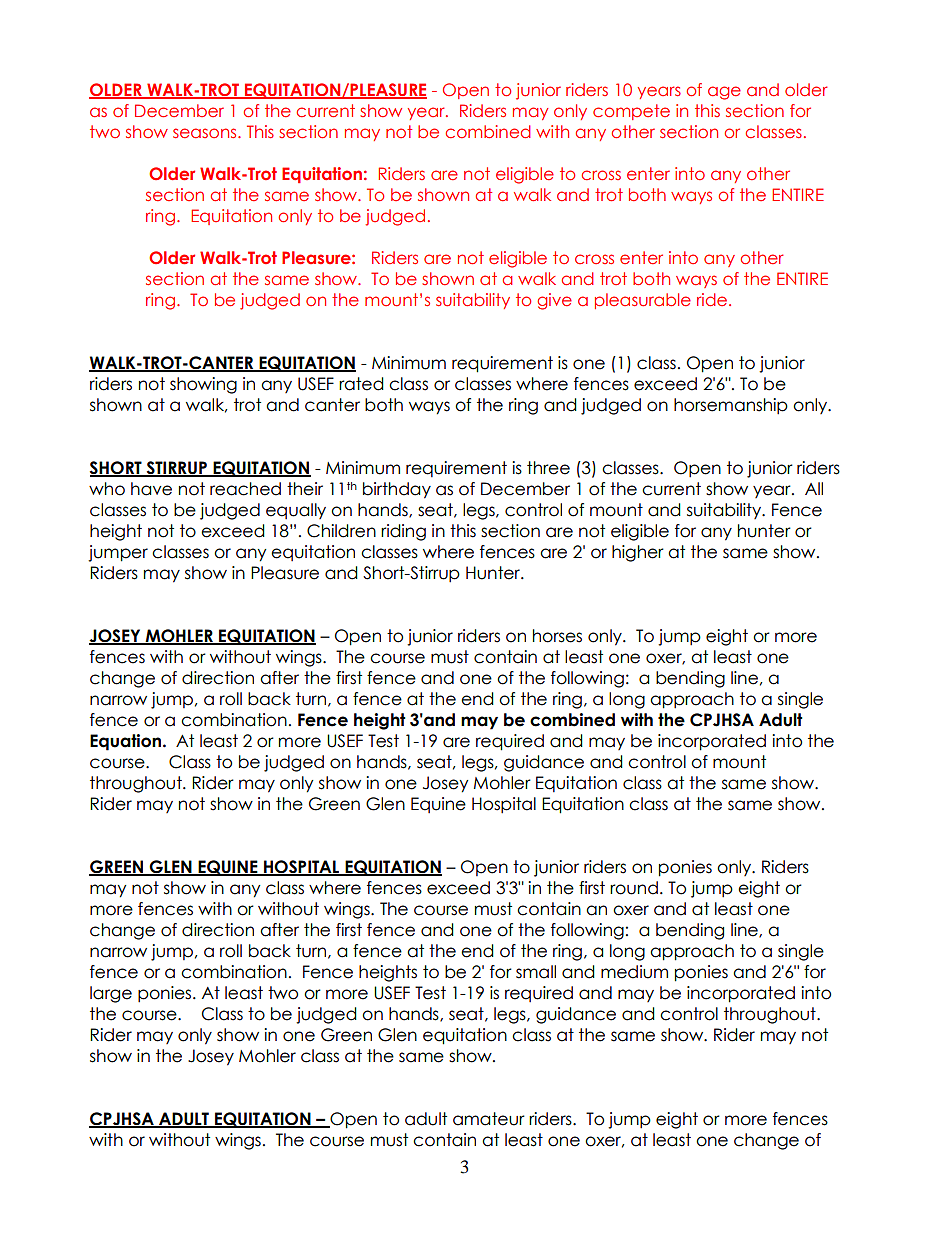 Image resolution: width=952 pixels, height=1233 pixels. What do you see at coordinates (111, 994) in the document?
I see `large` at bounding box center [111, 994].
